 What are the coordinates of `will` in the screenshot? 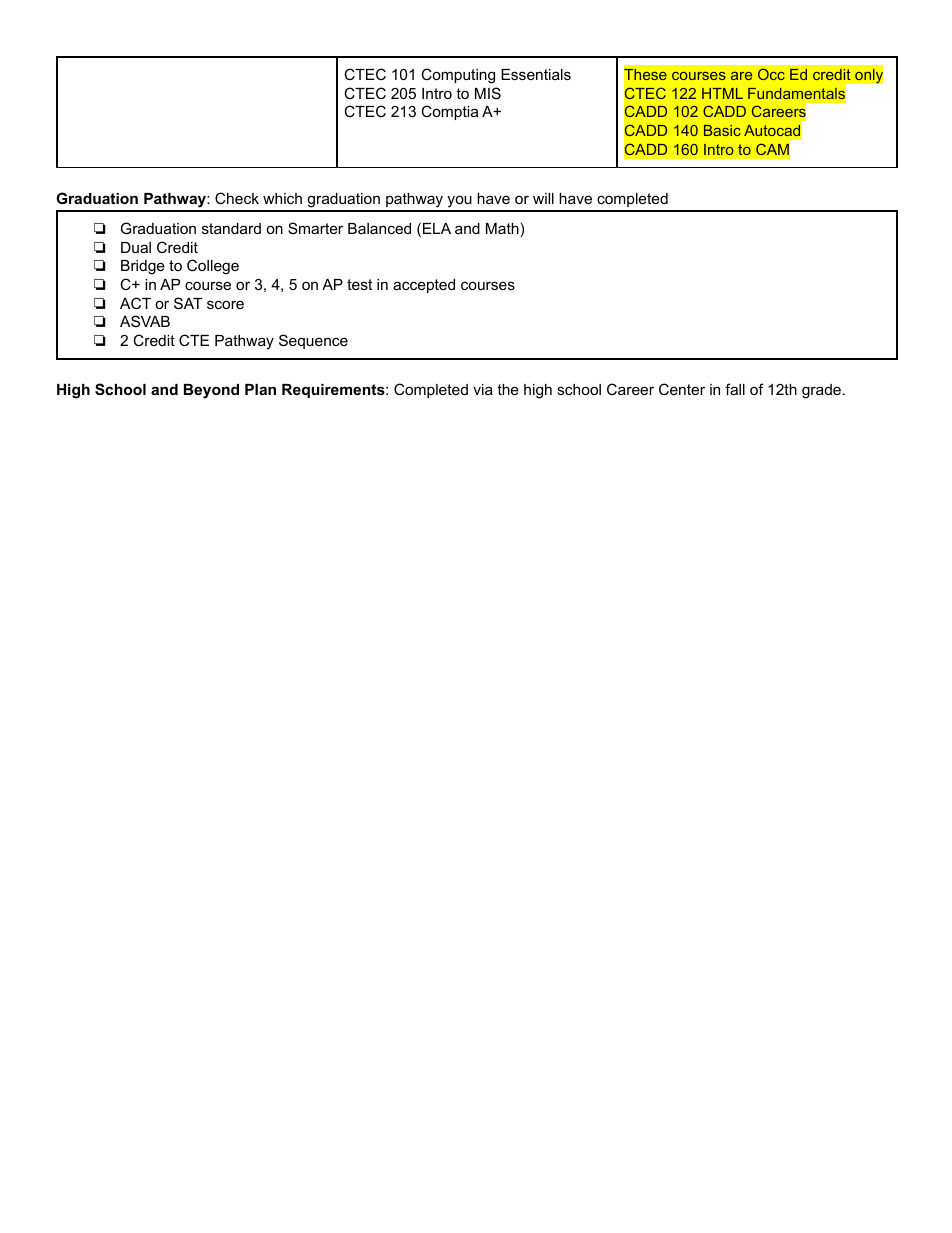 It's located at (543, 198).
